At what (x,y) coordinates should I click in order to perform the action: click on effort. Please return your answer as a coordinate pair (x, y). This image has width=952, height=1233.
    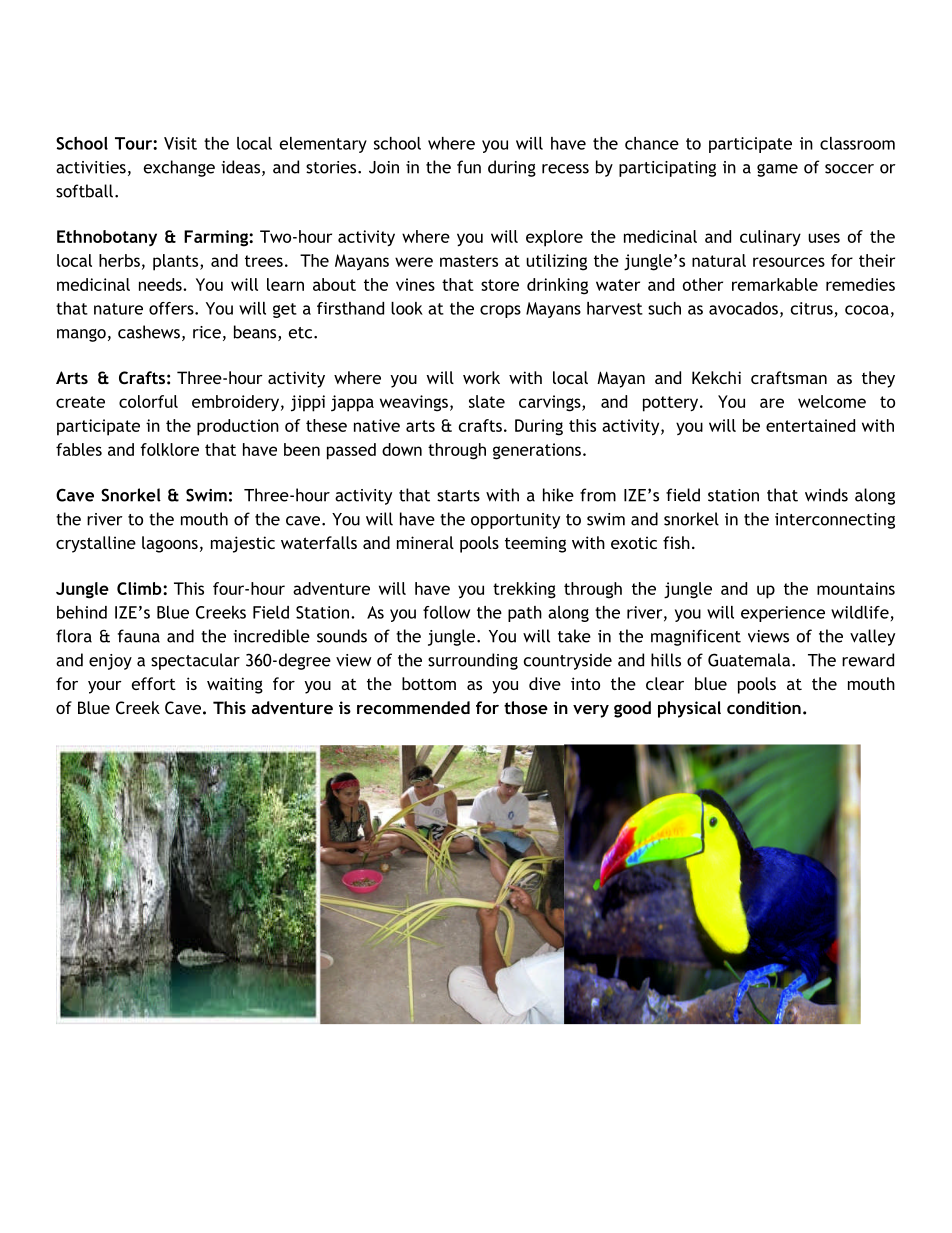
    Looking at the image, I should click on (154, 683).
